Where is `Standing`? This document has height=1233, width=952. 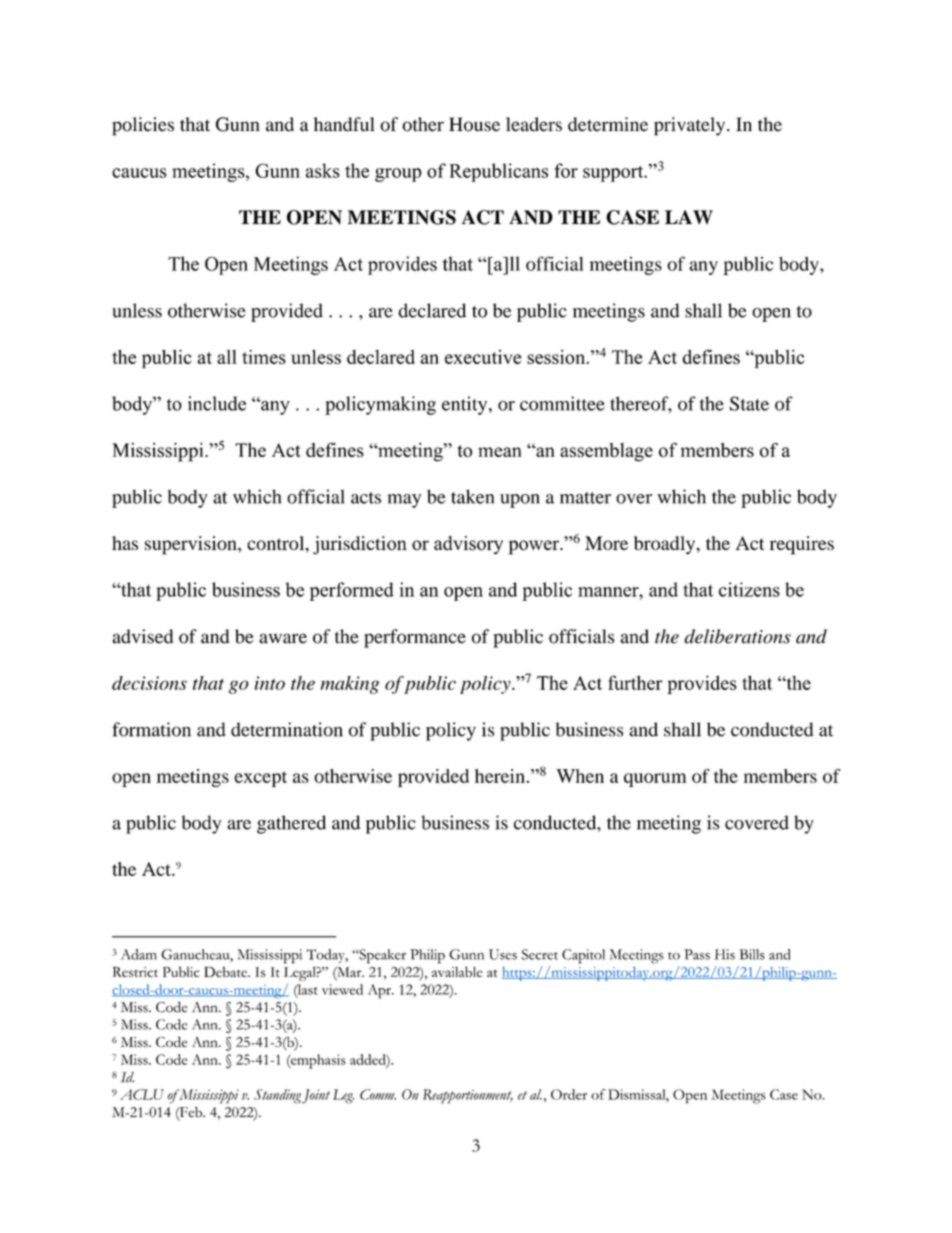
Standing is located at coordinates (277, 1096).
